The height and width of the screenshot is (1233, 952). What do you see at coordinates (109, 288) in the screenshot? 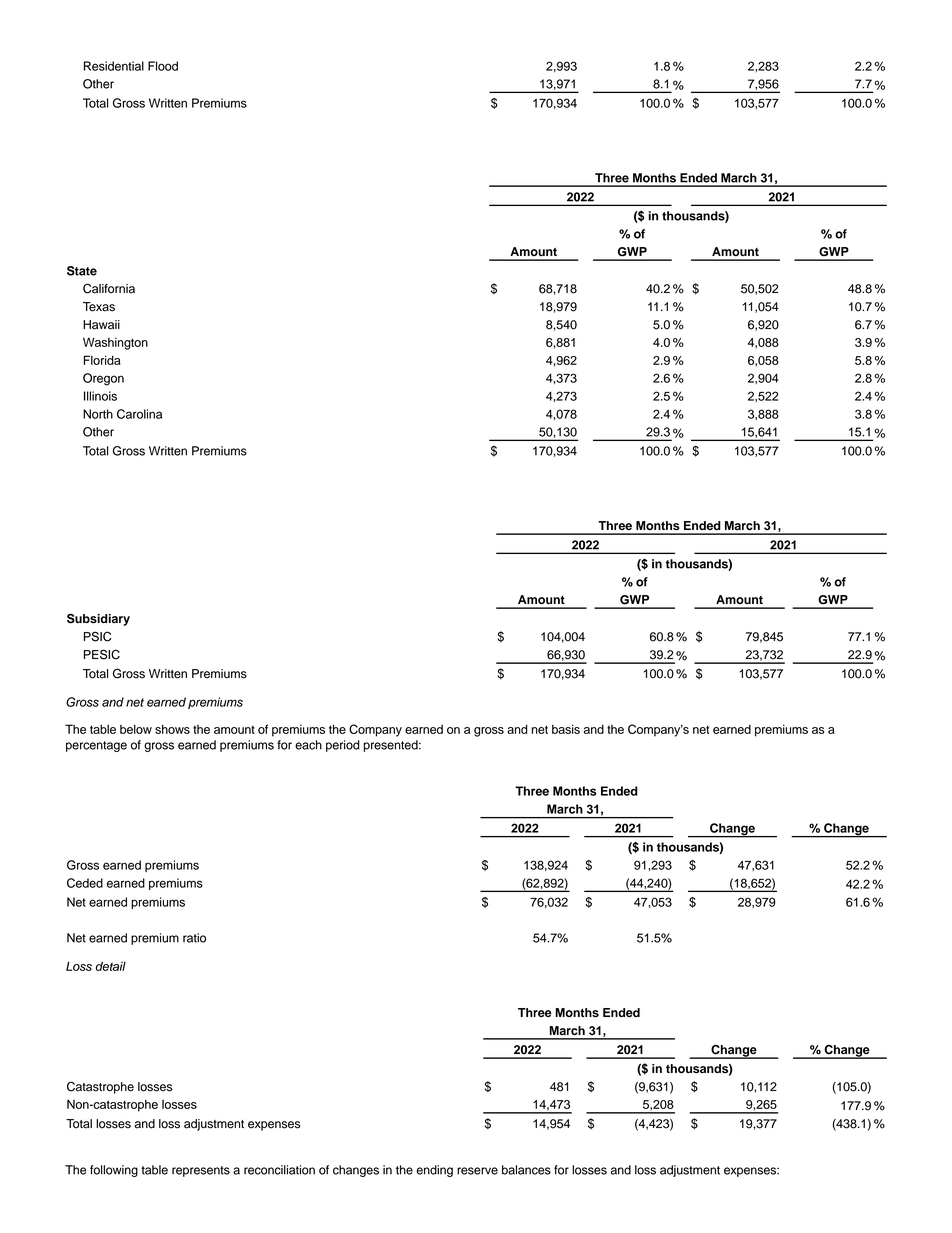
I see `California` at bounding box center [109, 288].
